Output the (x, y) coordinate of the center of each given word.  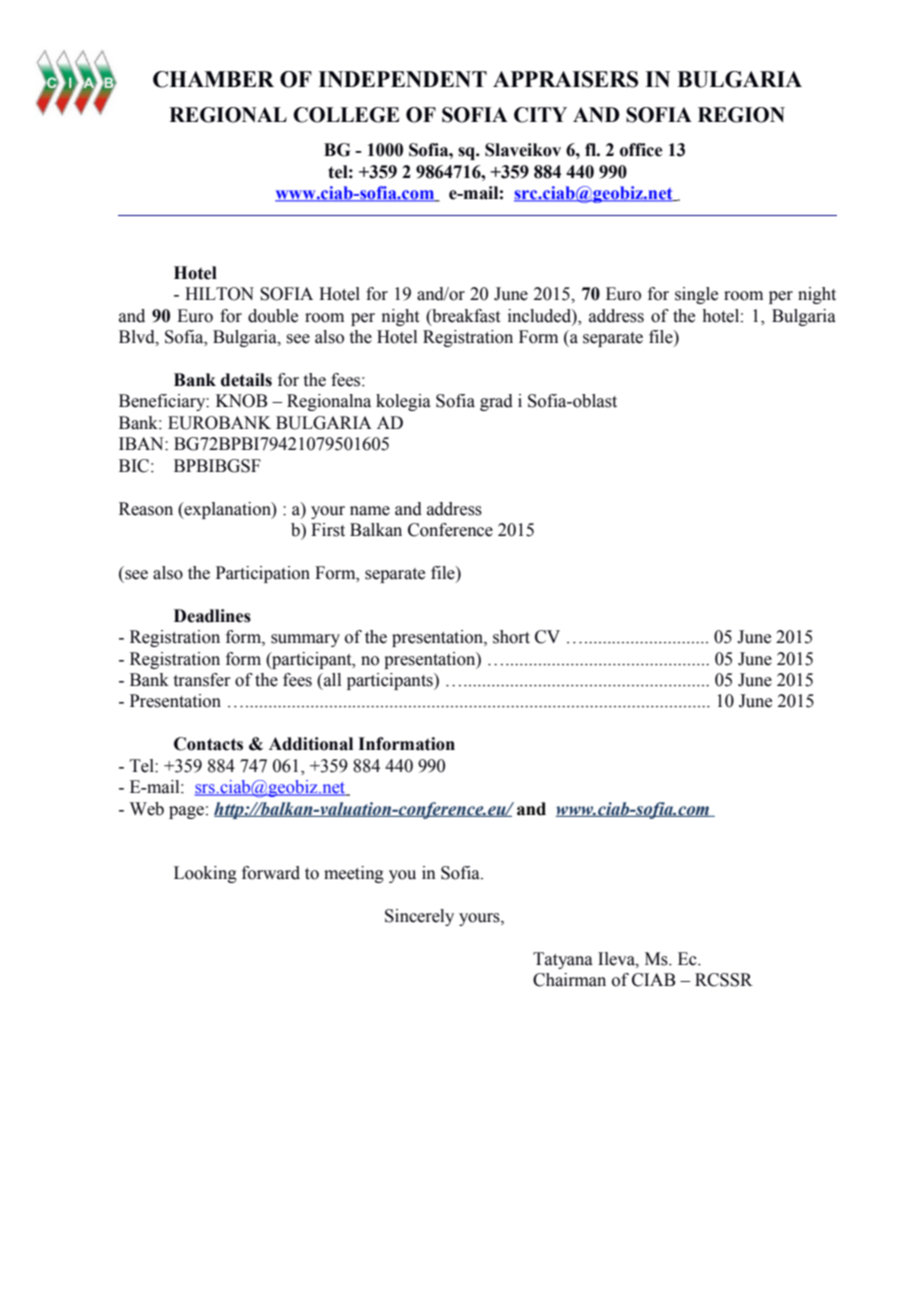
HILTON (219, 294)
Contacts (208, 744)
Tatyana (563, 960)
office (641, 150)
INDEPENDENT (402, 79)
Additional (311, 744)
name (370, 511)
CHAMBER (213, 79)
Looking (205, 874)
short (511, 637)
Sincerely (419, 917)
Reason (146, 509)
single (696, 295)
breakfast (465, 316)
